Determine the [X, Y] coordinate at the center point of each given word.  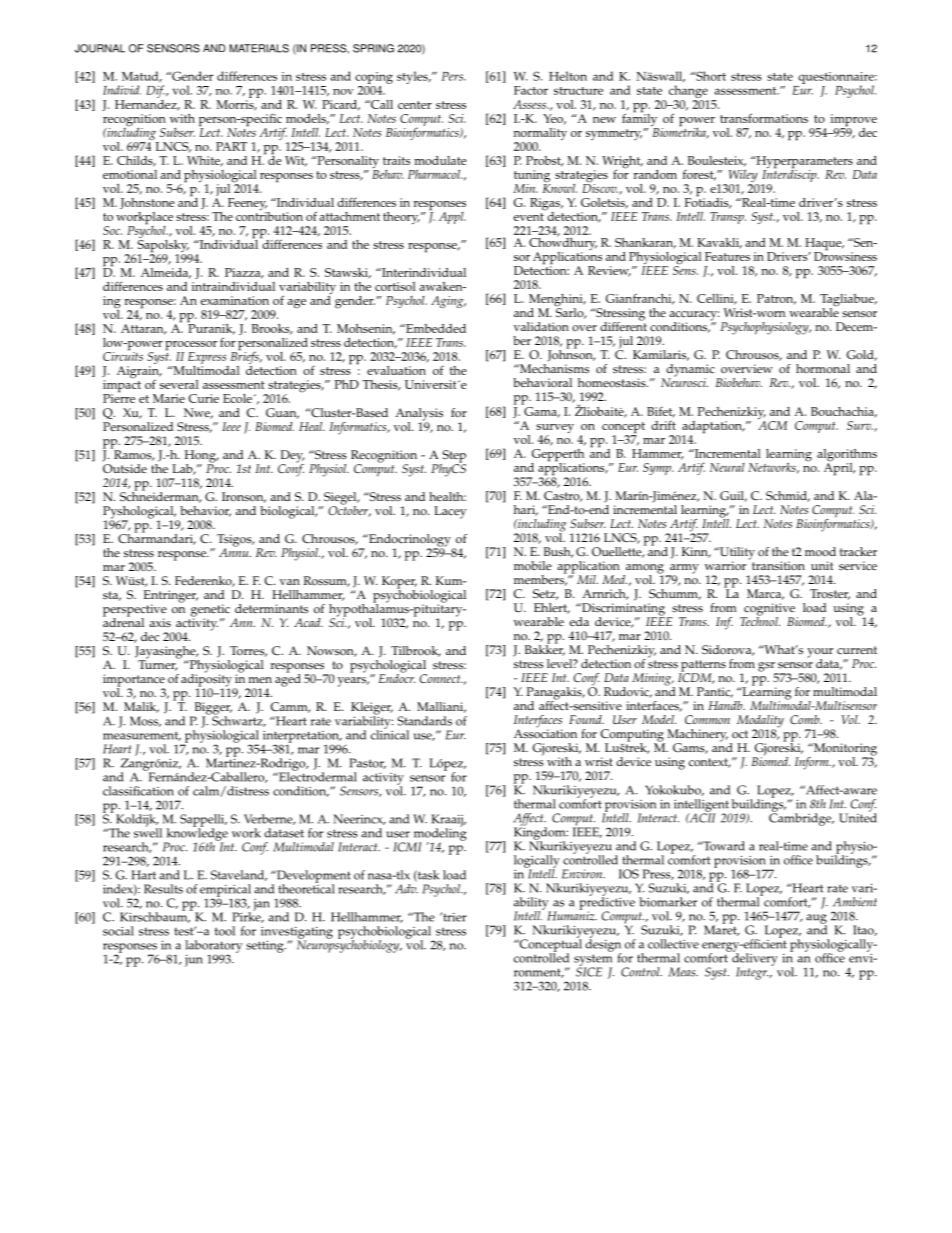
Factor [531, 90]
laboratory [214, 947]
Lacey [450, 512]
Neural [727, 467]
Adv [406, 889]
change [689, 93]
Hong [201, 457]
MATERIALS [259, 48]
